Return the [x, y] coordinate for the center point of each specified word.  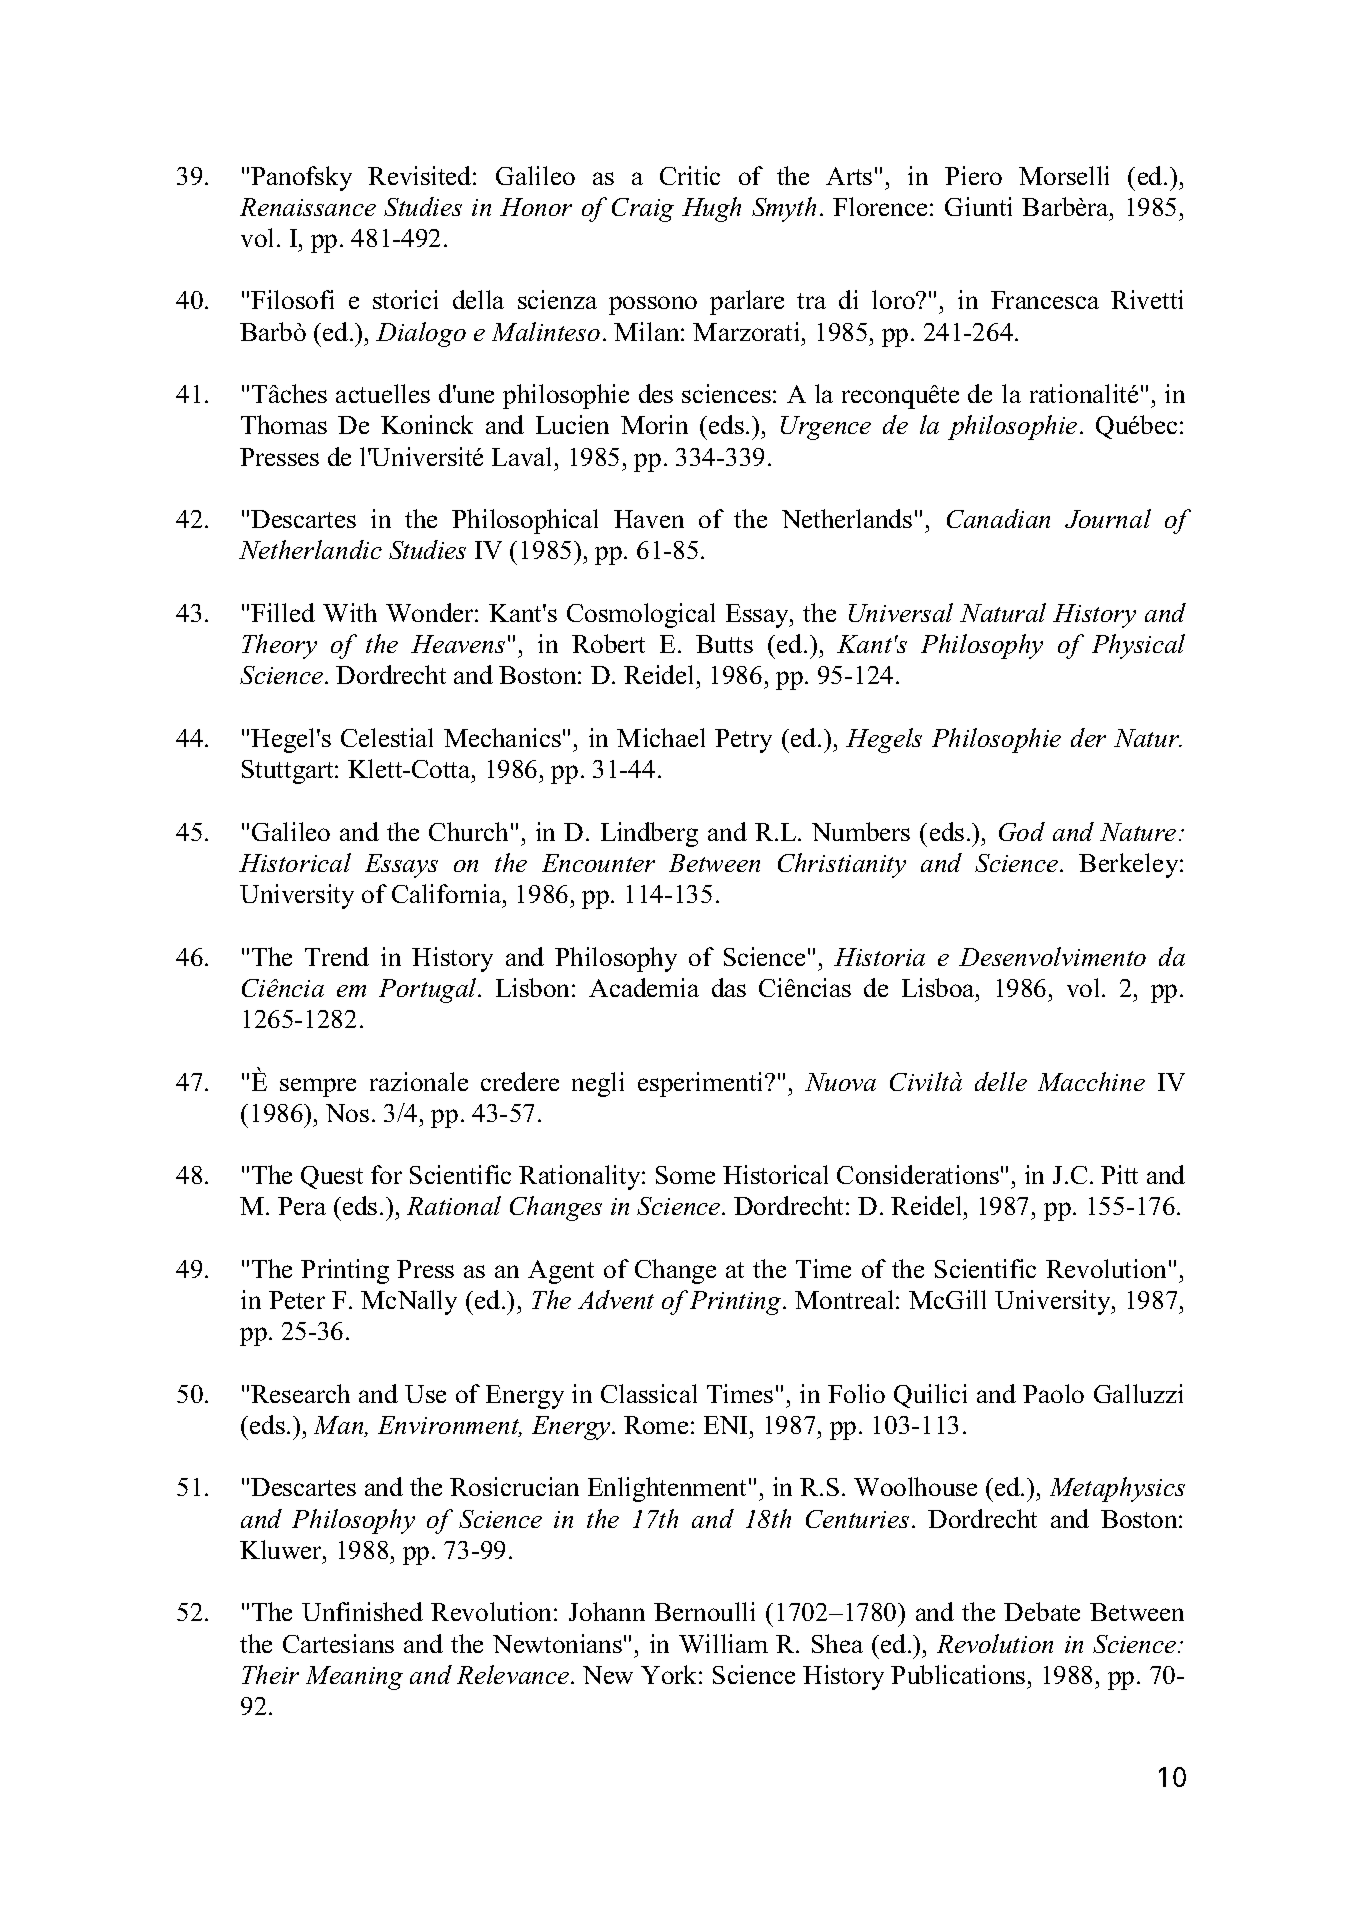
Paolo [1053, 1393]
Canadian [998, 518]
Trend [337, 956]
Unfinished [362, 1611]
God [1022, 831]
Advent [616, 1299]
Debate [1042, 1611]
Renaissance [308, 207]
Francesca [1045, 300]
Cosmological [641, 615]
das [729, 987]
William [723, 1643]
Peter [297, 1300]
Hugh [711, 209]
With [350, 612]
